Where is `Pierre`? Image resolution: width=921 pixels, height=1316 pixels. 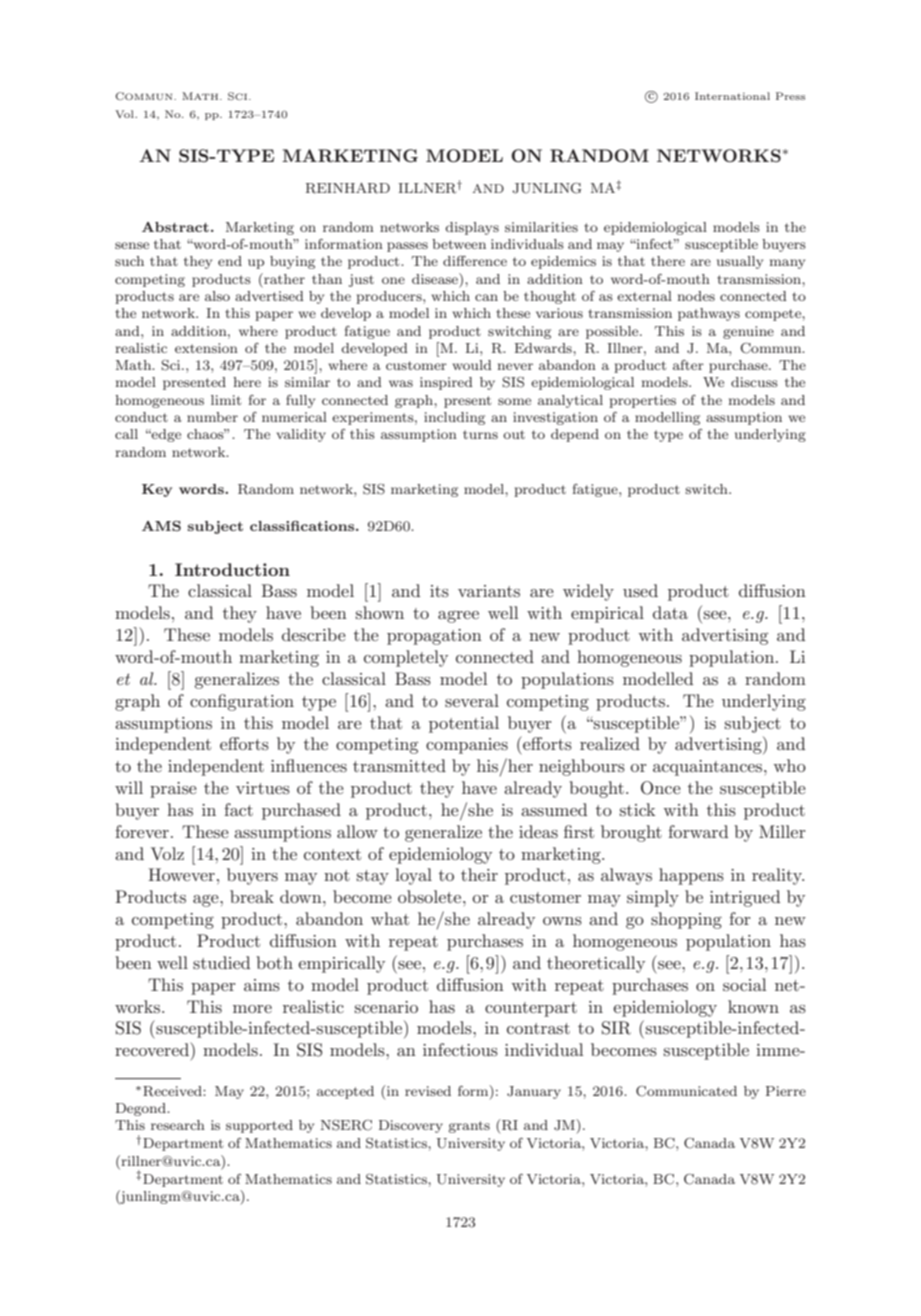
Pierre is located at coordinates (786, 1091).
